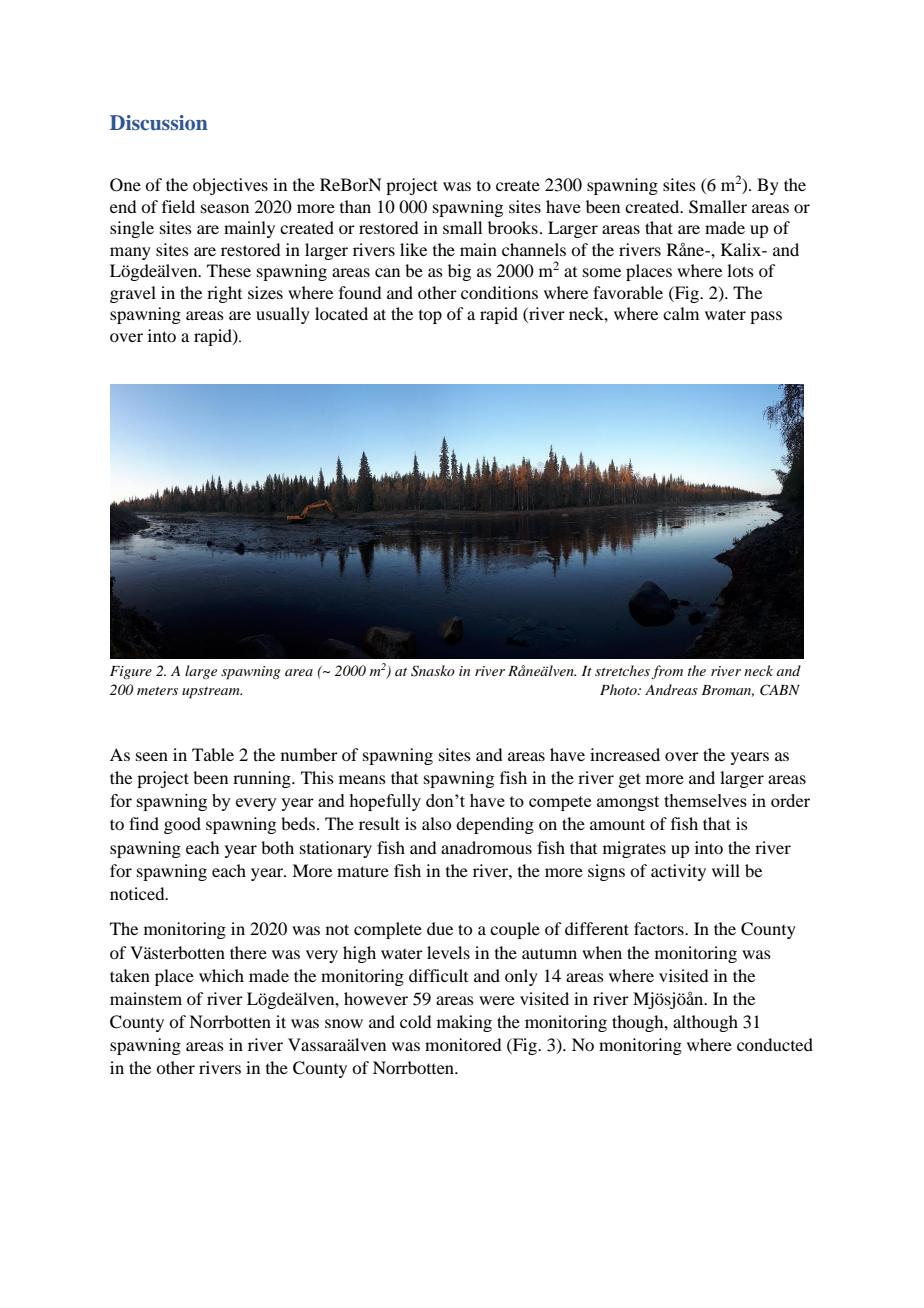 This screenshot has height=1308, width=924. I want to click on usually, so click(283, 315).
